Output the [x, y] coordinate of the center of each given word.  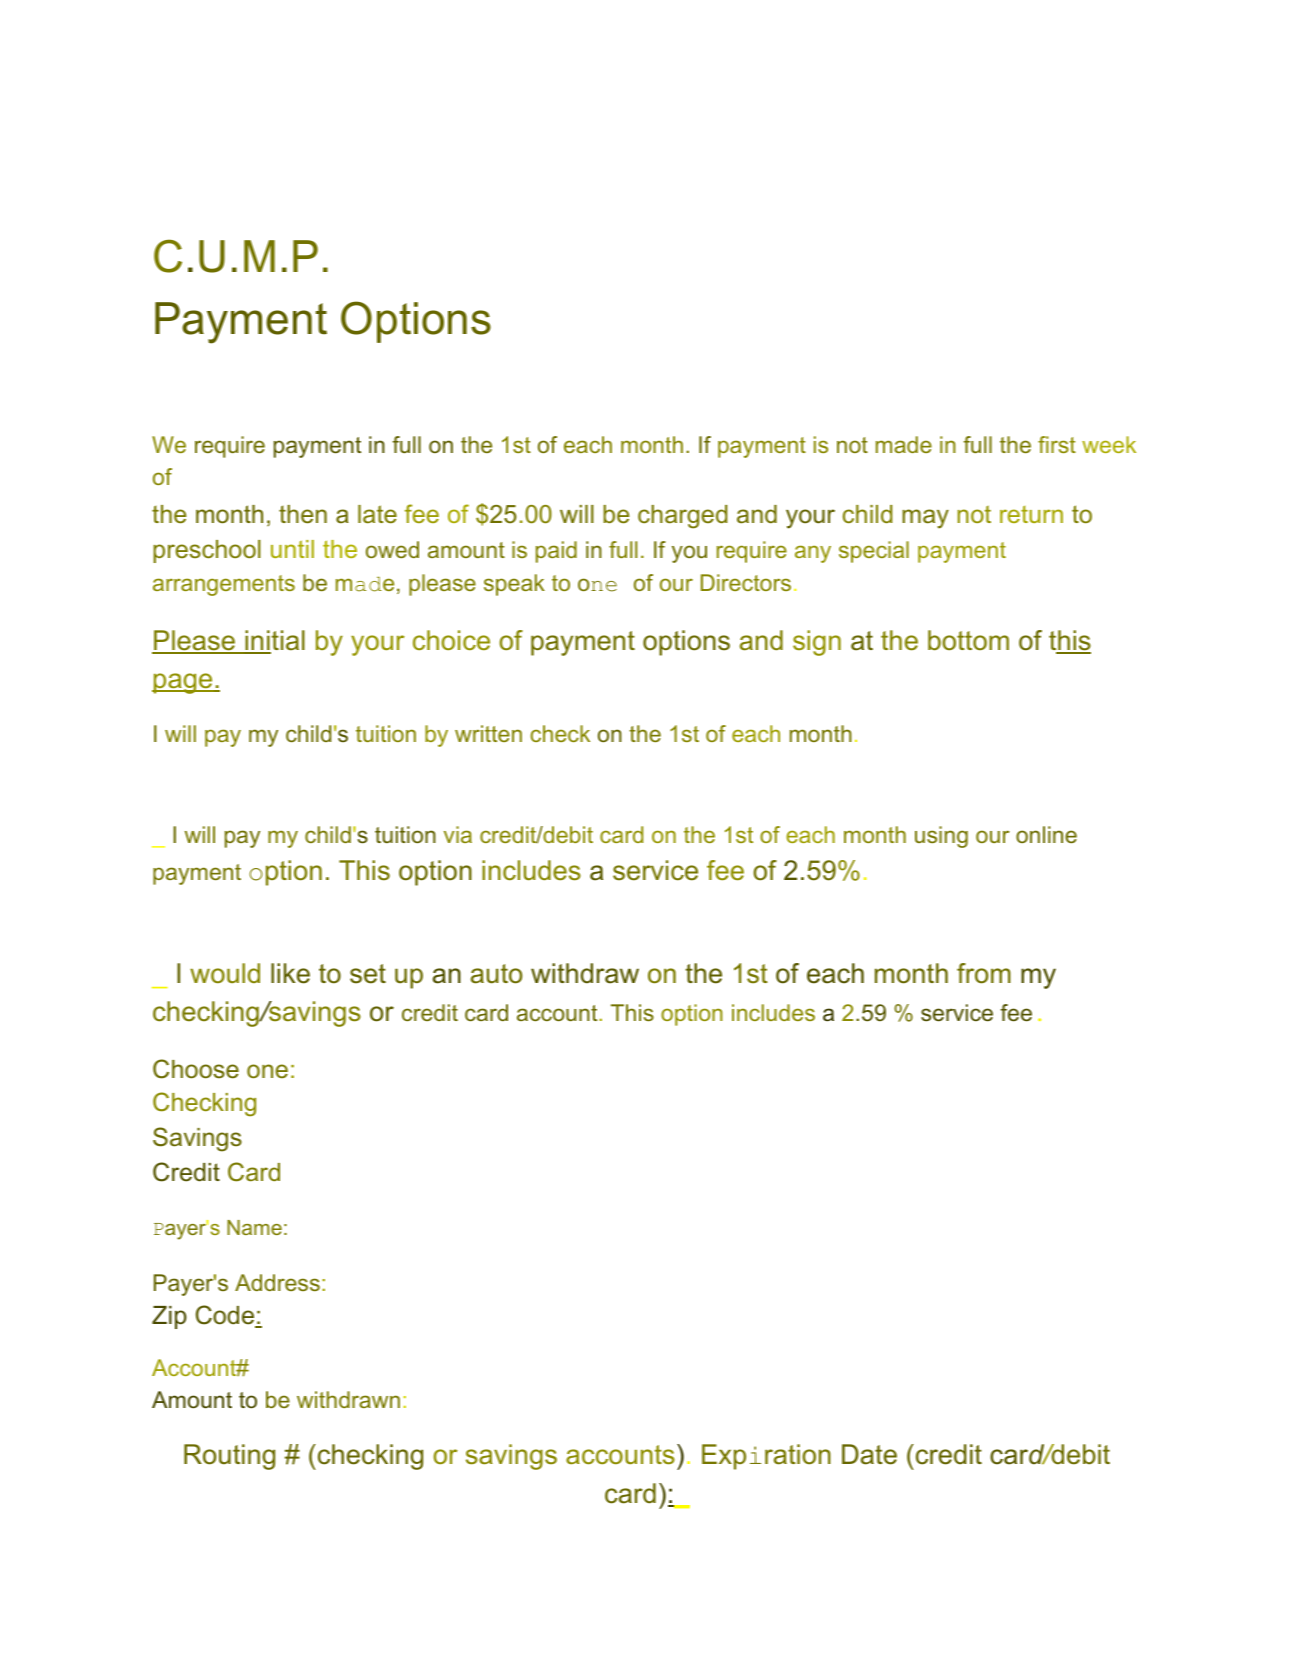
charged [683, 517]
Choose [196, 1069]
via [458, 834]
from [984, 973]
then [303, 514]
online [1046, 834]
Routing [229, 1457]
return [1031, 514]
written [488, 733]
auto [496, 974]
